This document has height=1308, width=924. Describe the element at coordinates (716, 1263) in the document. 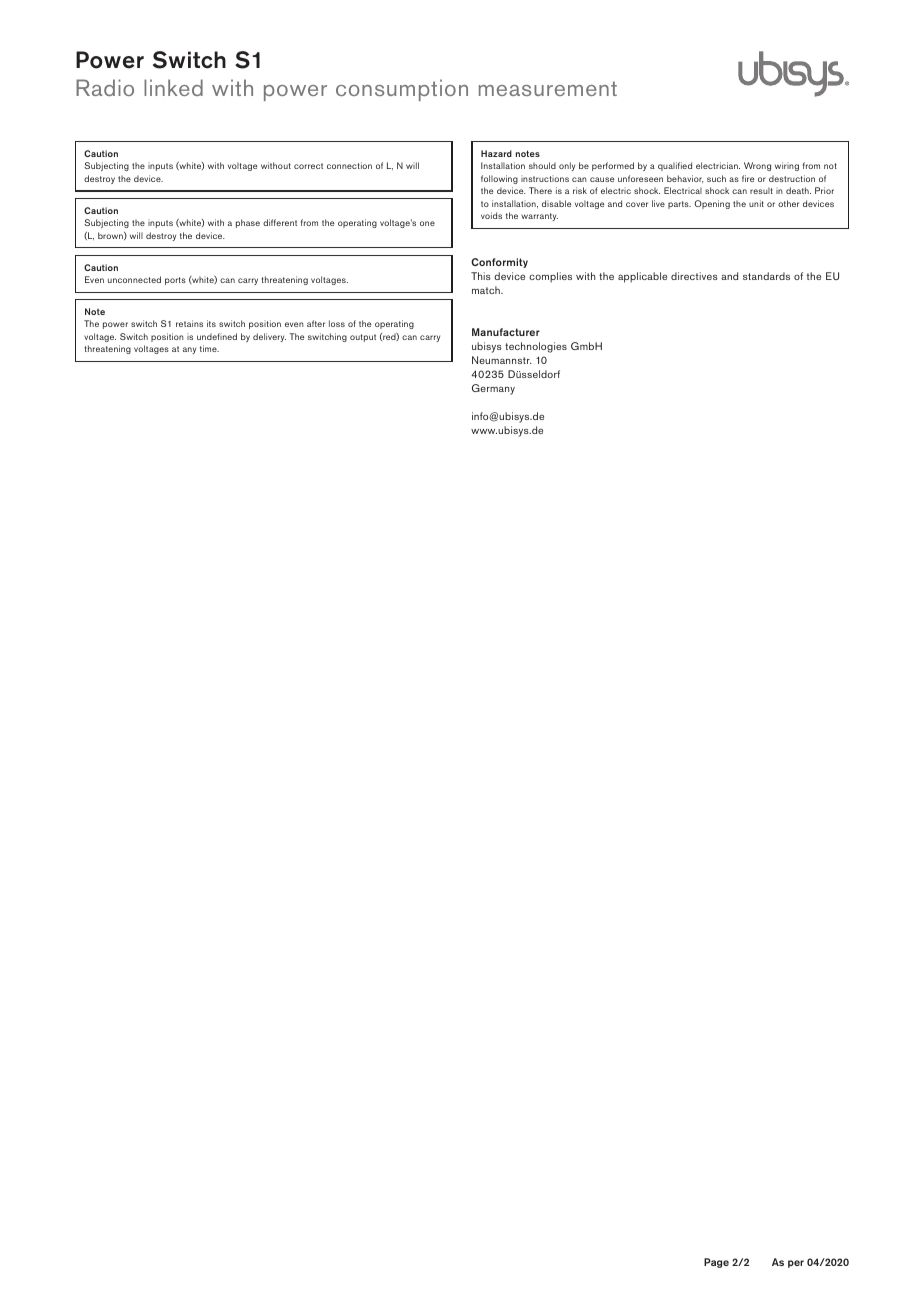

I see `Page` at that location.
